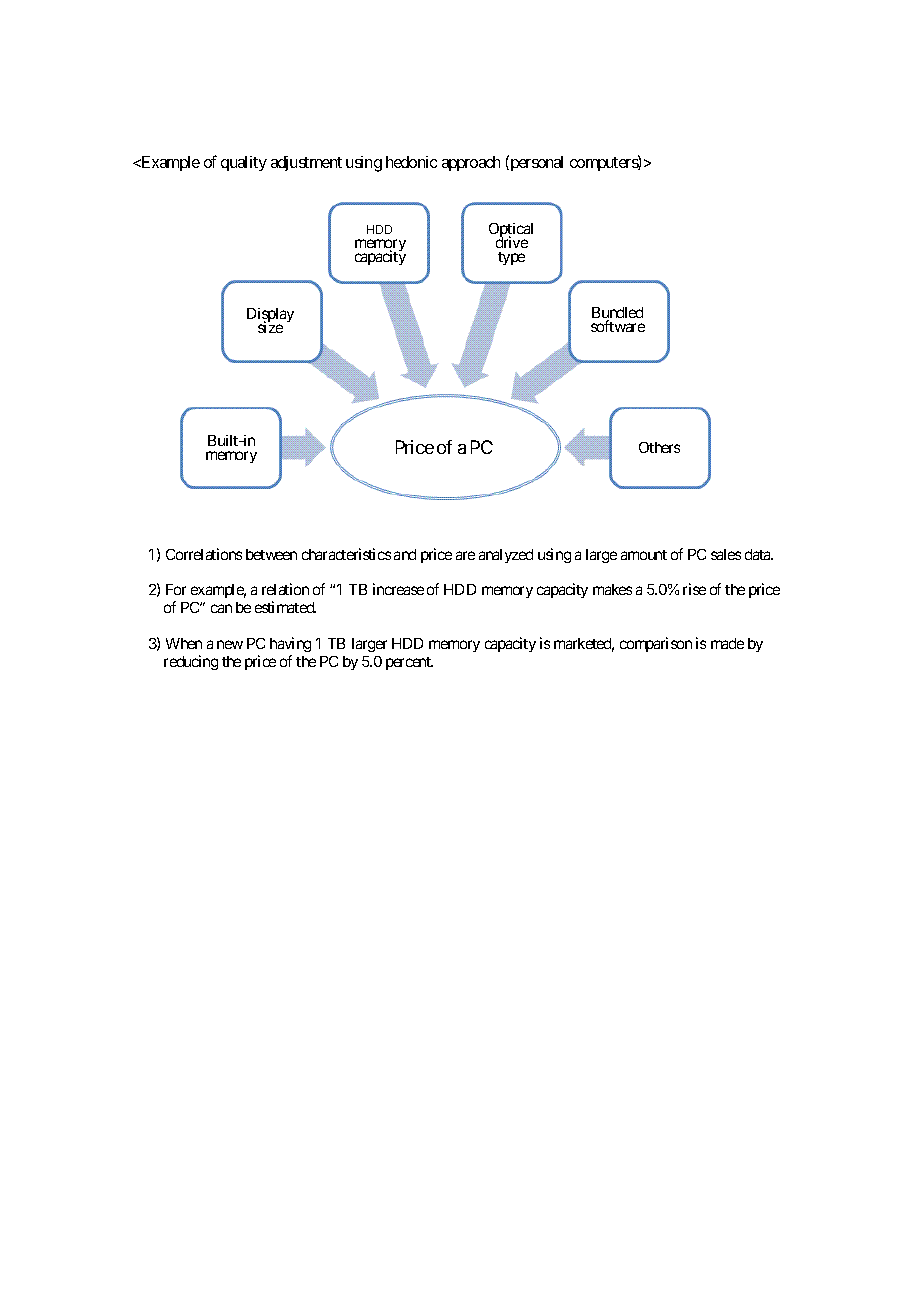 The image size is (924, 1308). I want to click on quality, so click(244, 163).
